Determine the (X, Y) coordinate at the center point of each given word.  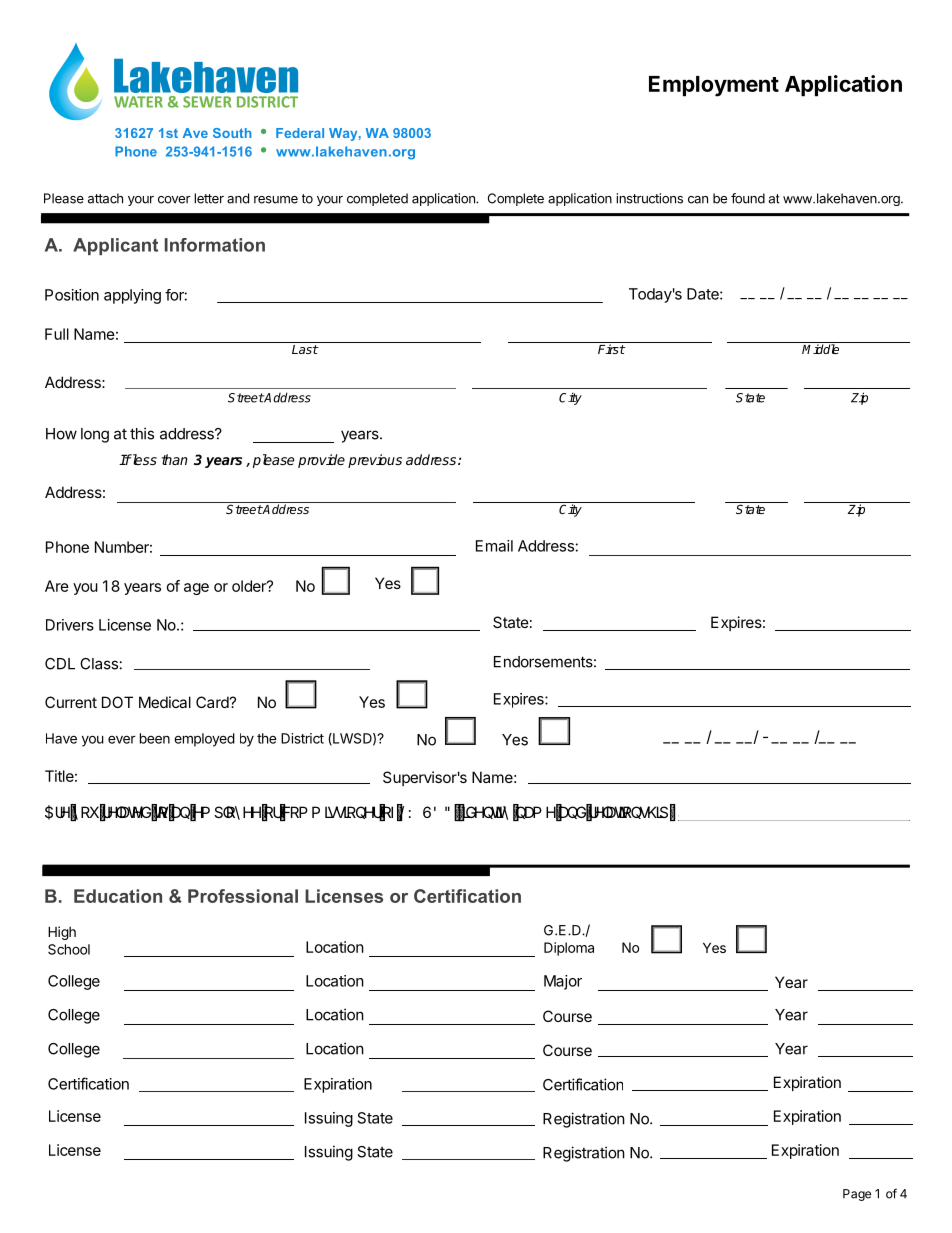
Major (563, 982)
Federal (300, 133)
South (232, 133)
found (748, 198)
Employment (714, 86)
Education (118, 896)
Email (494, 546)
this (142, 433)
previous (375, 461)
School (69, 949)
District (302, 738)
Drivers (70, 625)
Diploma (569, 949)
